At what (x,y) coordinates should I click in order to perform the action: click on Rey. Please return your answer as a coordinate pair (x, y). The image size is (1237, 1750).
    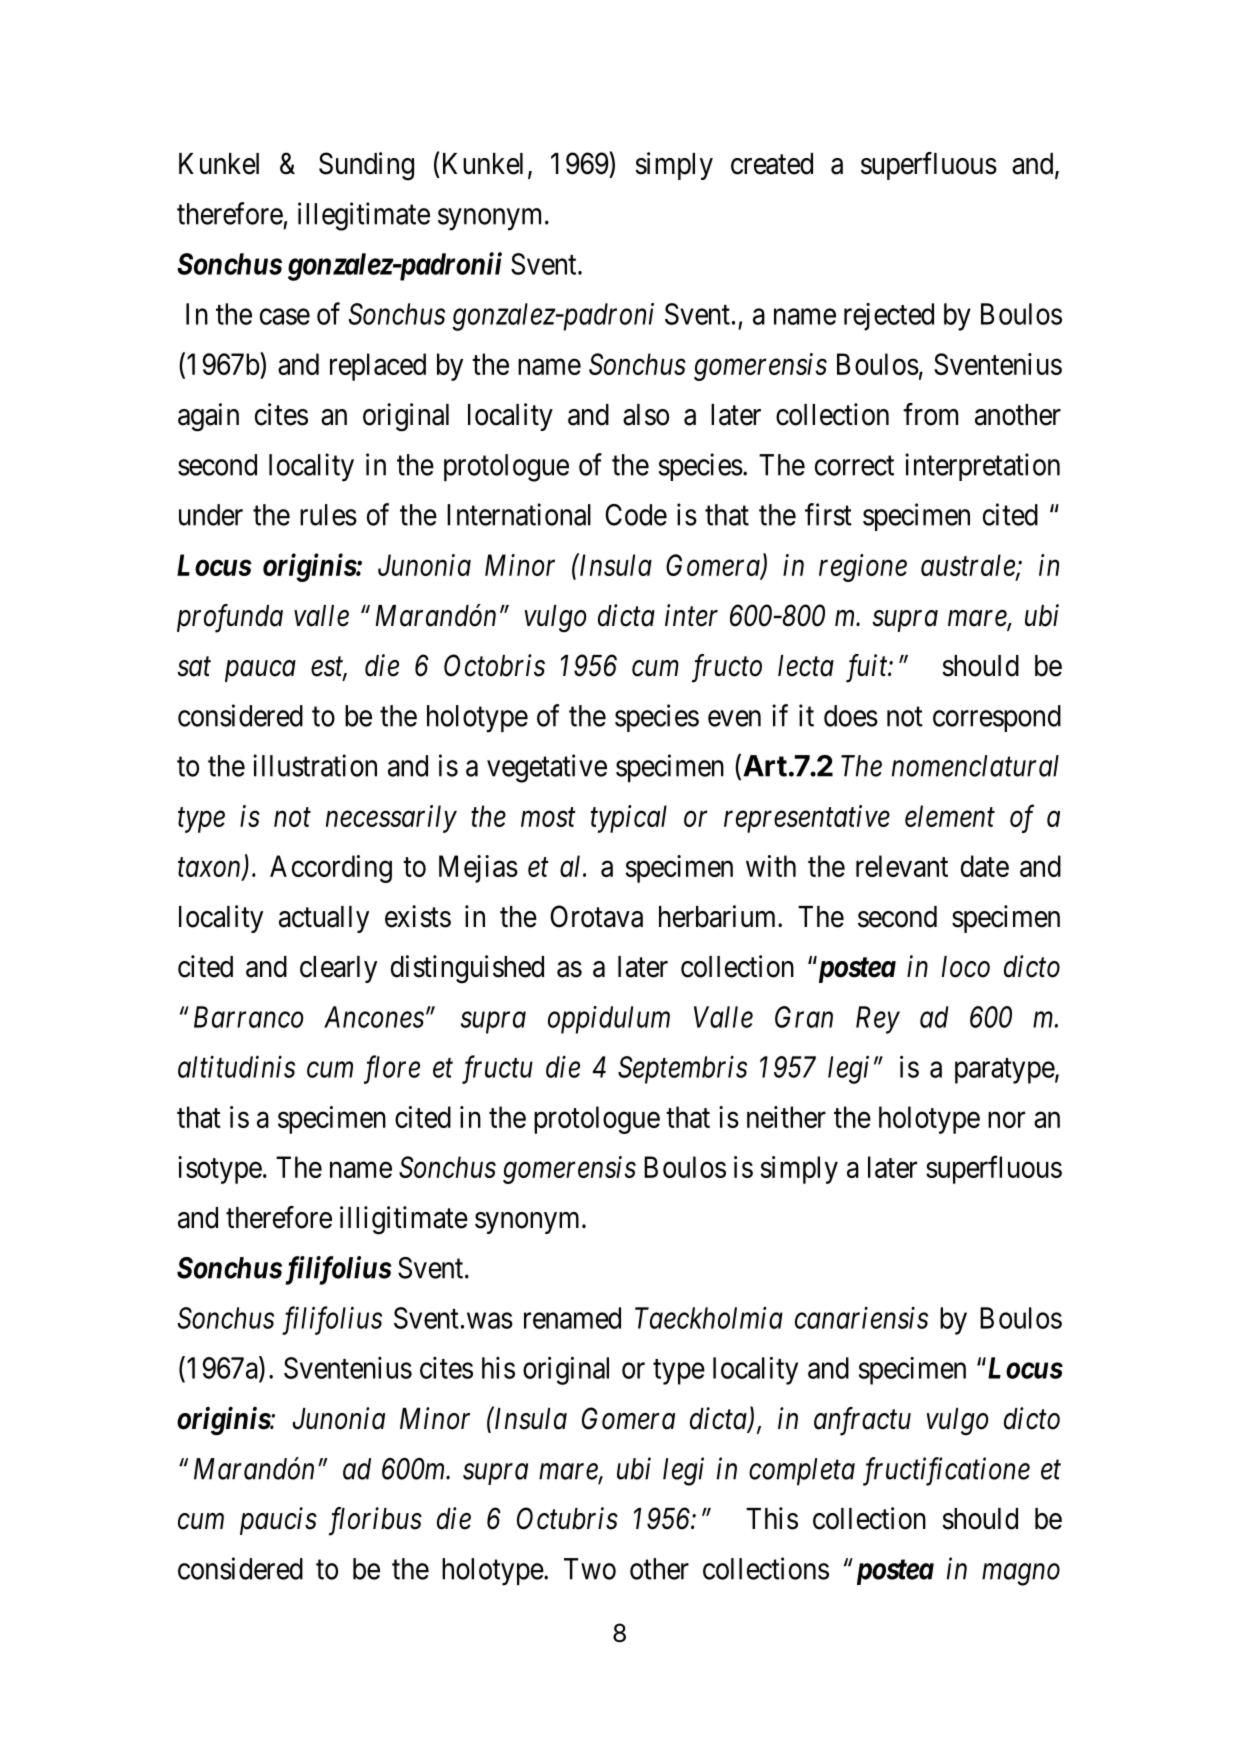
    Looking at the image, I should click on (878, 1020).
